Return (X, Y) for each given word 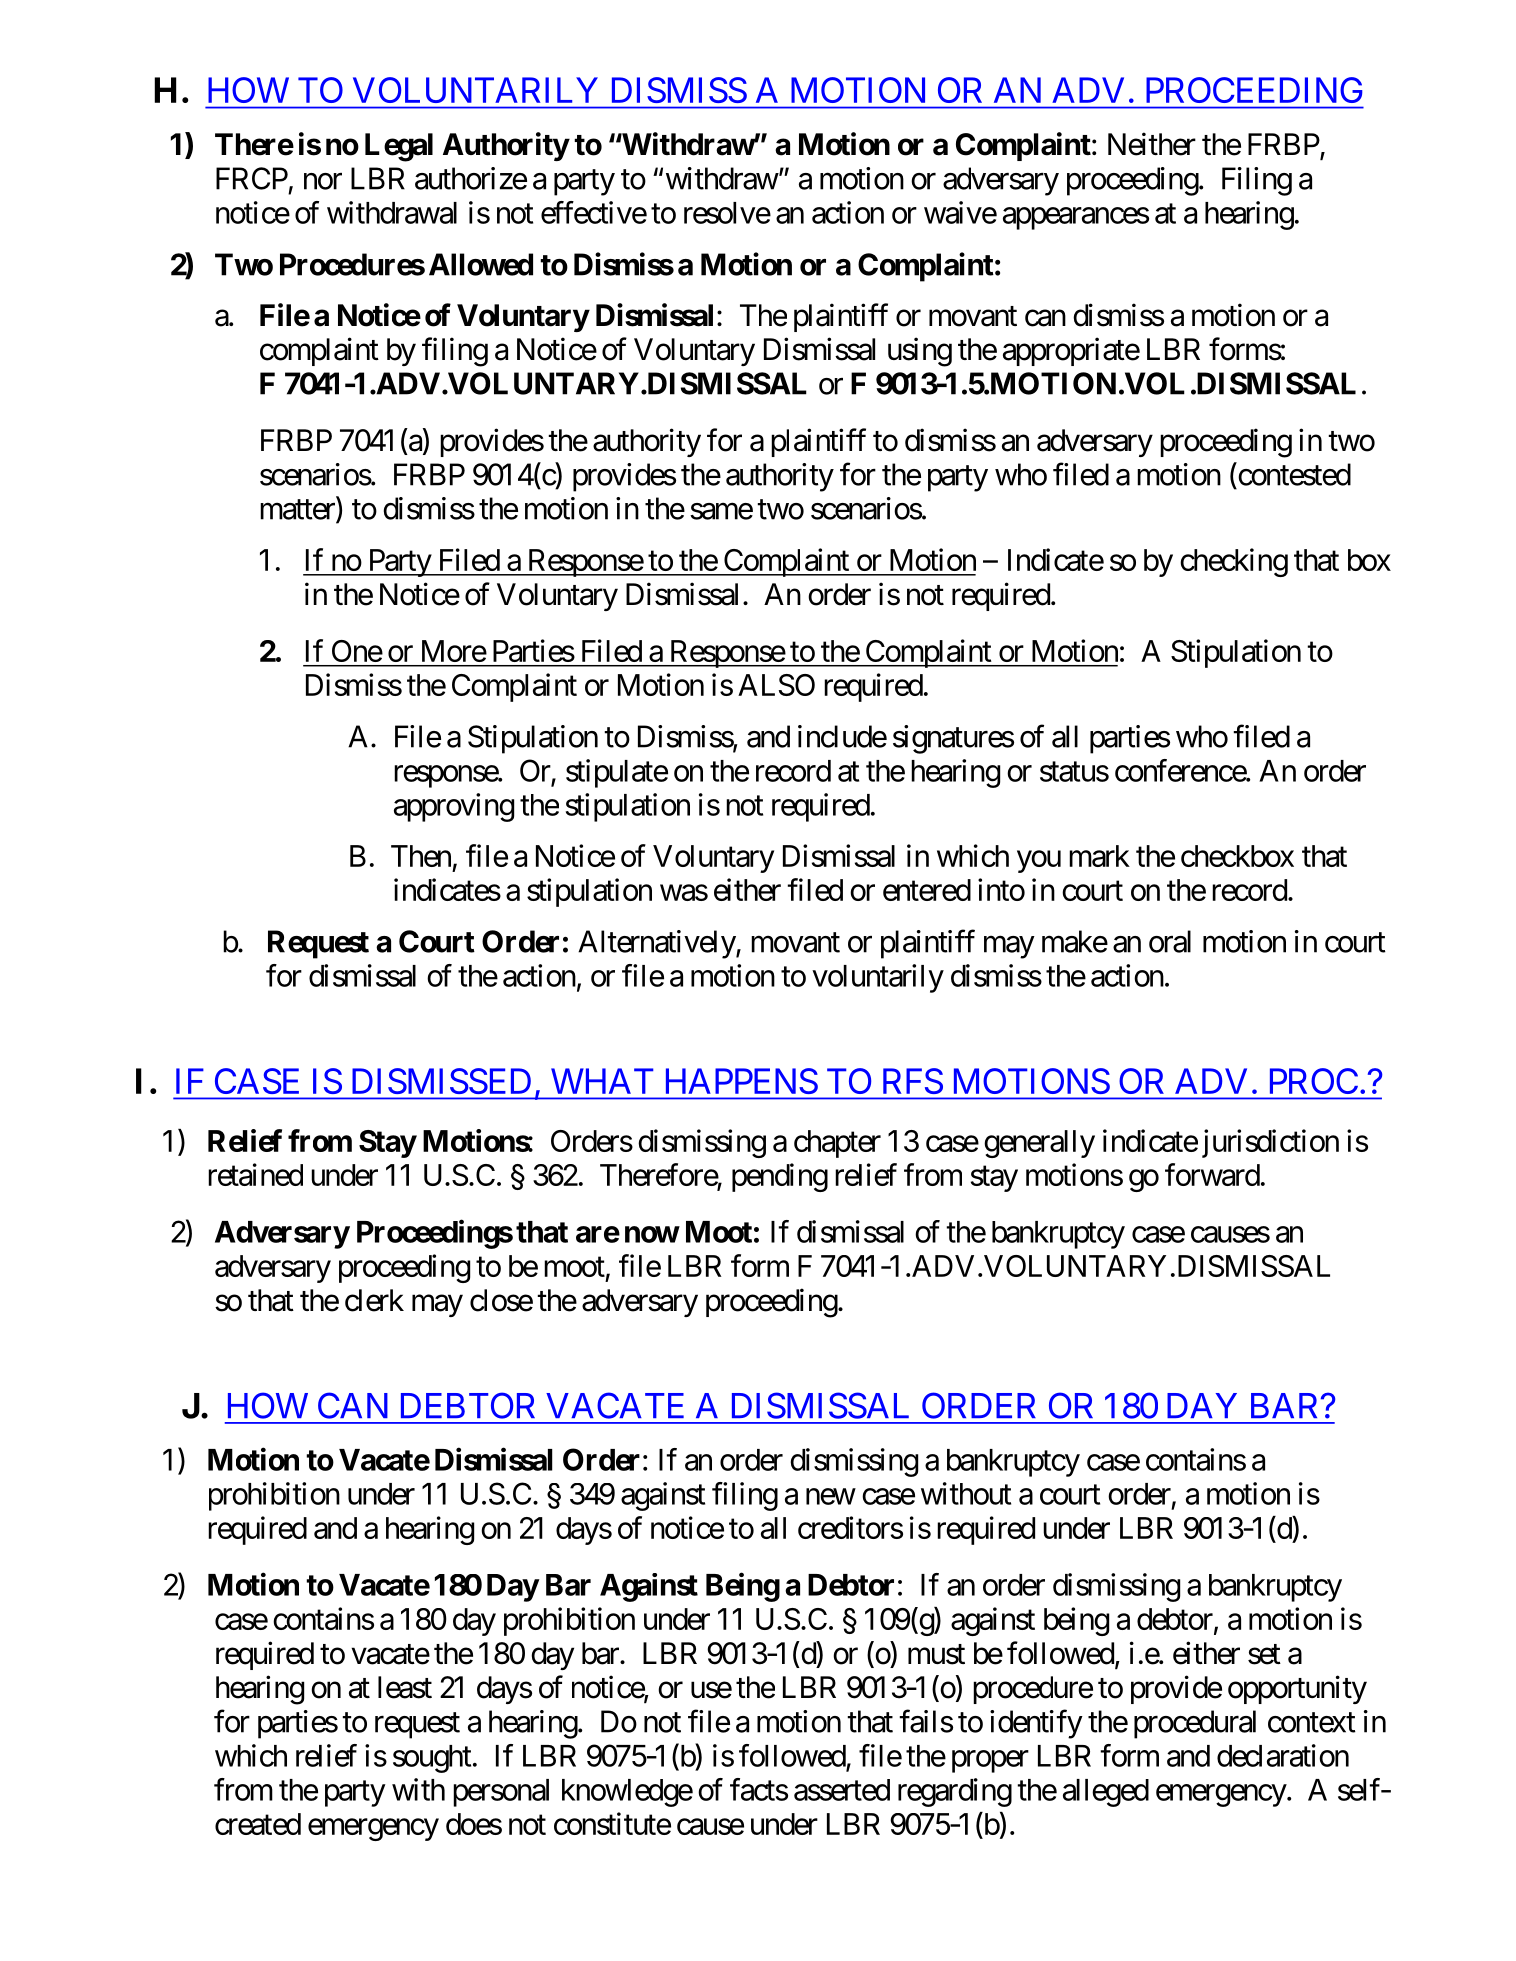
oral (1170, 941)
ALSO (776, 685)
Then (421, 856)
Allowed (481, 264)
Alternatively (657, 944)
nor (323, 181)
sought (432, 1759)
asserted (842, 1790)
